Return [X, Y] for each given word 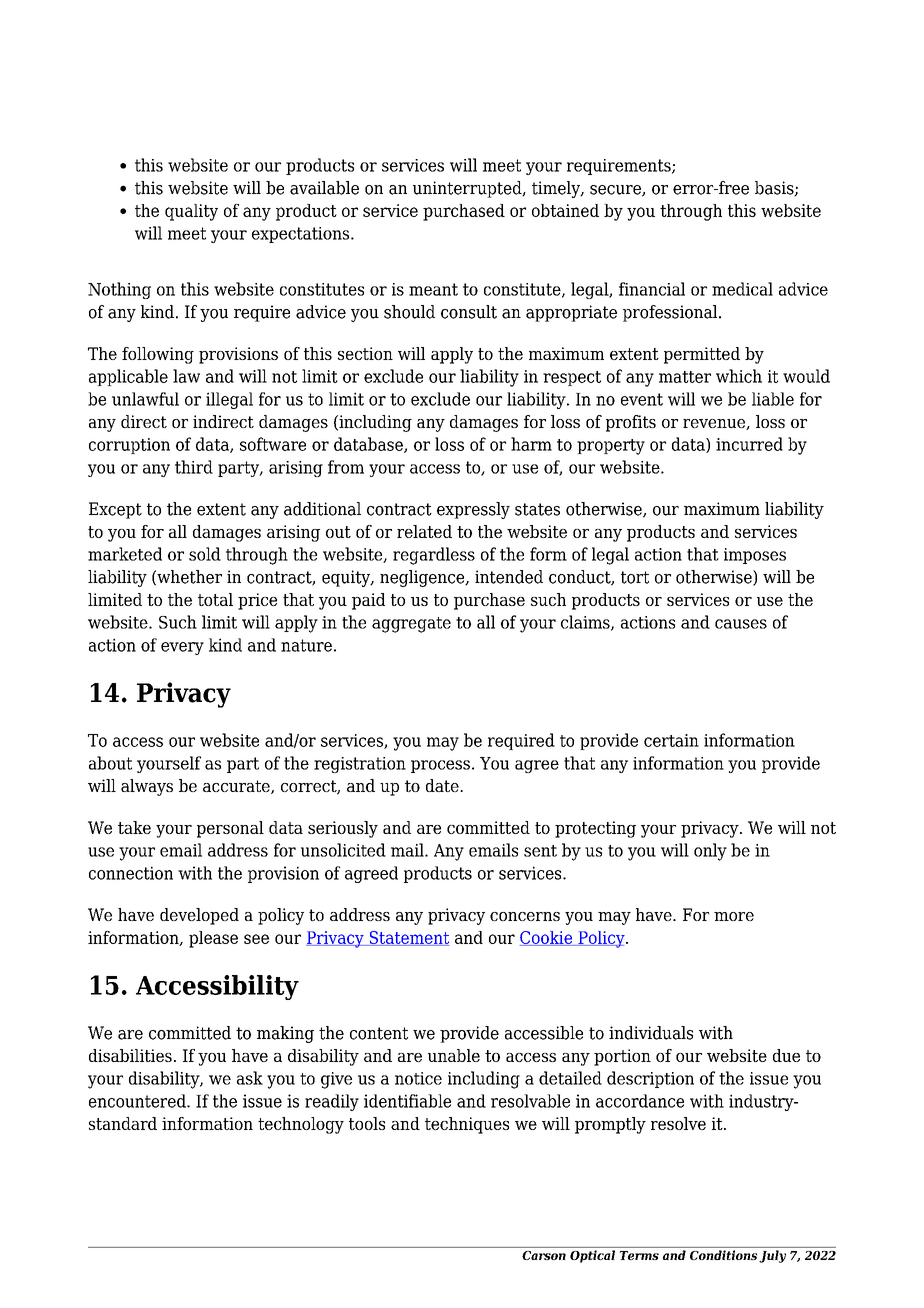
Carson [544, 1255]
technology [301, 1125]
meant [433, 289]
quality [191, 212]
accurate [237, 787]
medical [742, 289]
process [440, 766]
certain [671, 740]
